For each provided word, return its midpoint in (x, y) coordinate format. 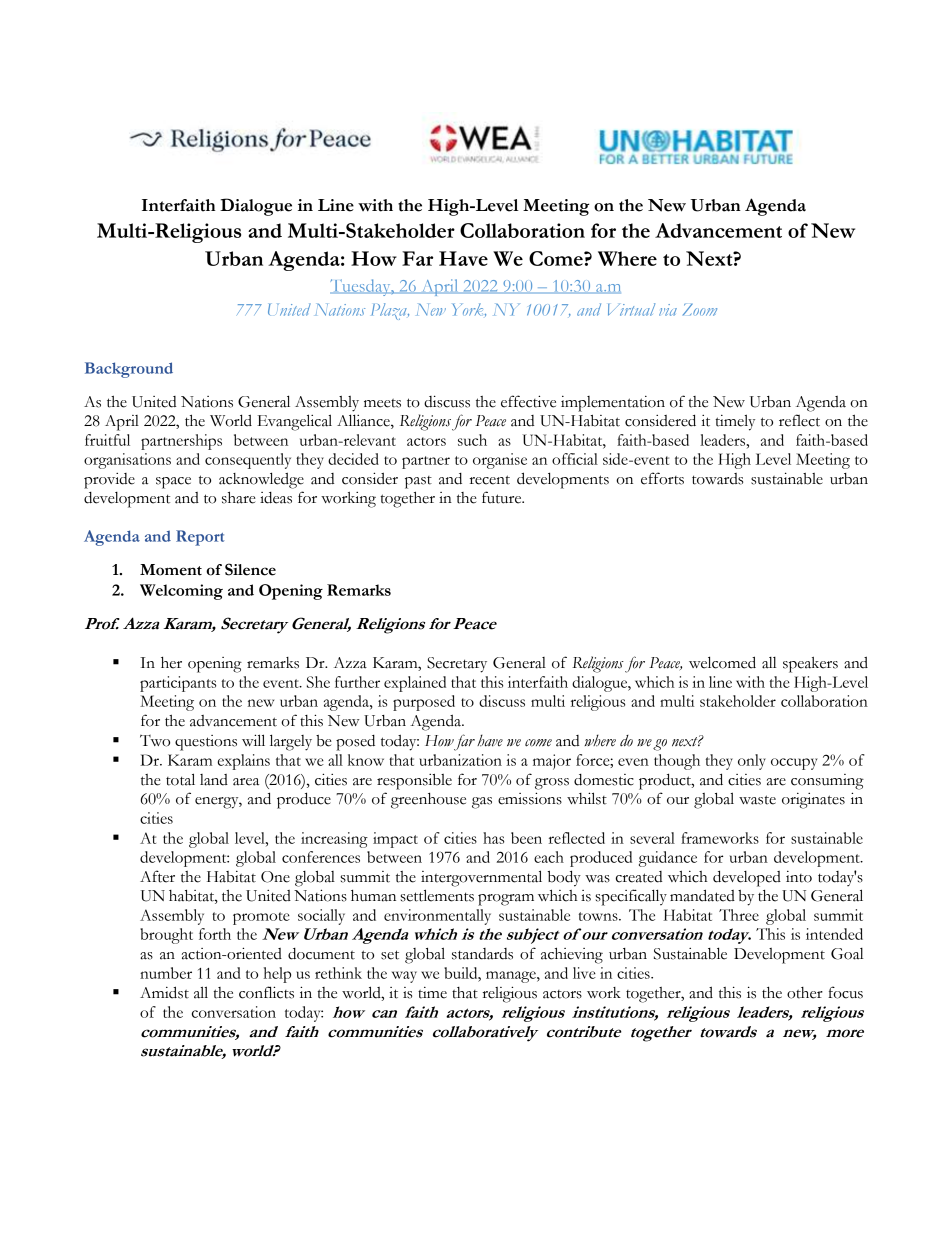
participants (178, 684)
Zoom (700, 309)
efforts (662, 478)
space (173, 483)
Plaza (390, 311)
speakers (810, 665)
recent (490, 480)
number (166, 973)
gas (482, 803)
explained (415, 684)
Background (129, 370)
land (214, 780)
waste (757, 800)
